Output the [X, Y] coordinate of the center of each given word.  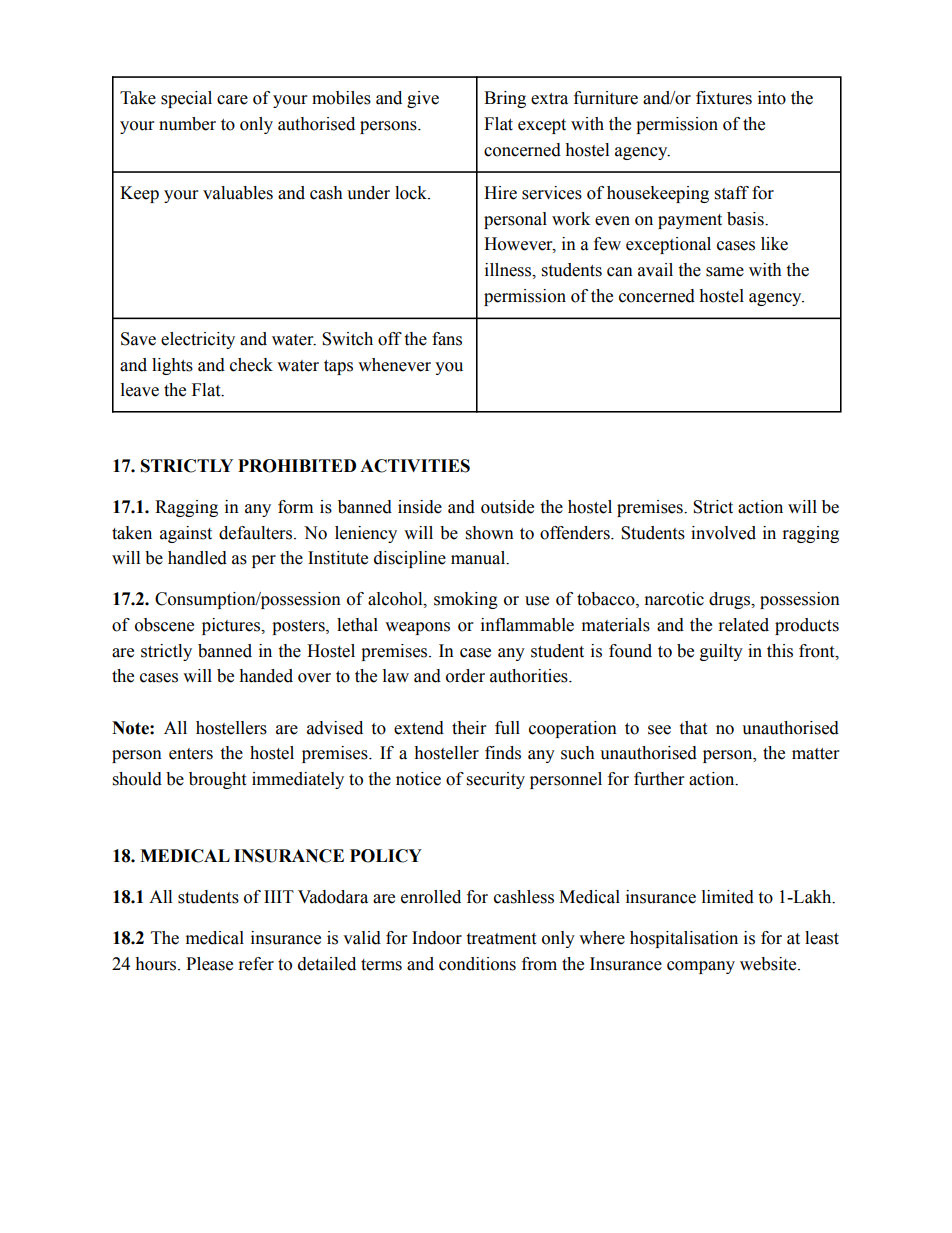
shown [490, 533]
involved [723, 533]
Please [209, 964]
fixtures [724, 98]
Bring [505, 99]
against [186, 534]
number [187, 124]
